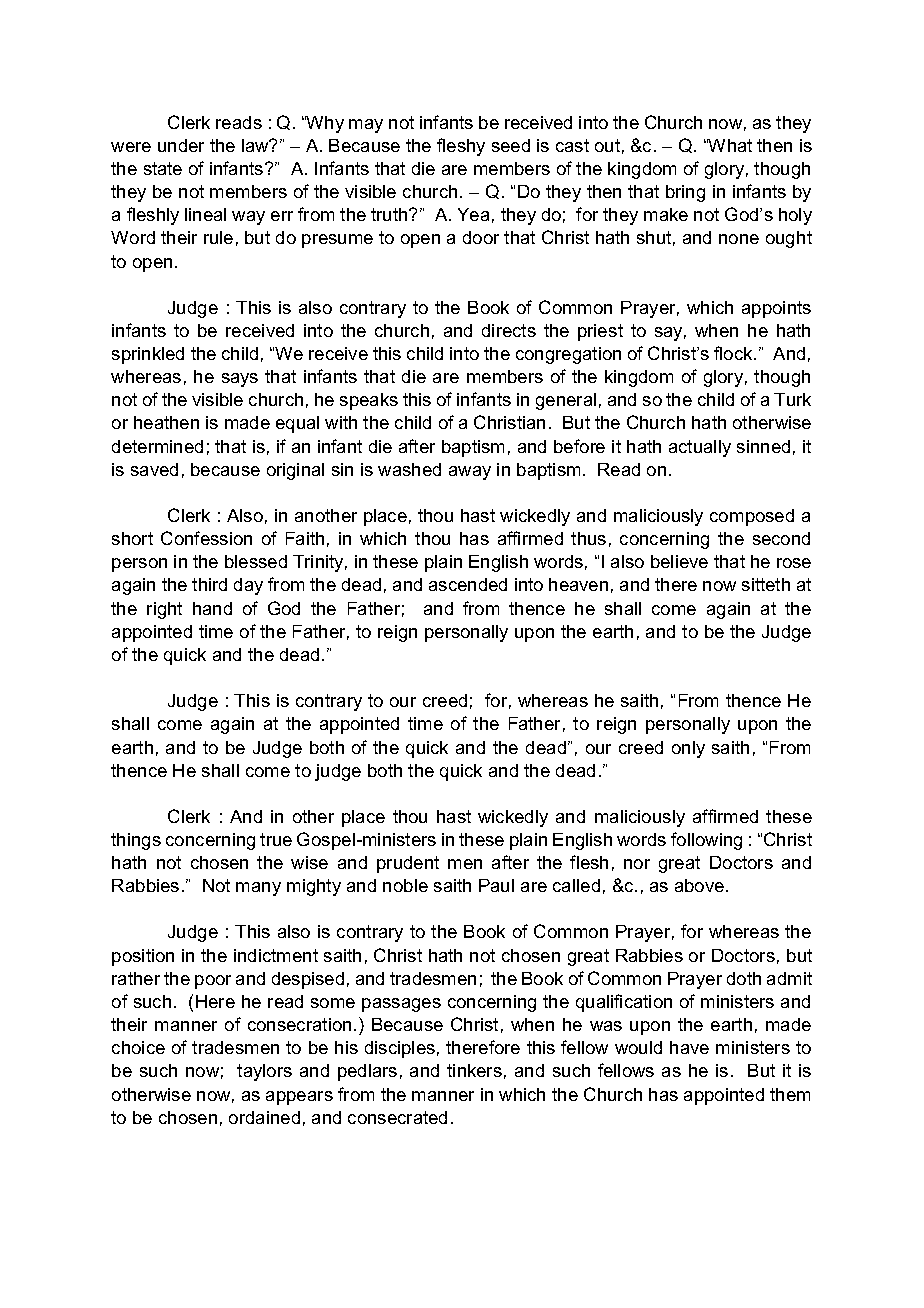 The width and height of the image is (924, 1308). What do you see at coordinates (496, 885) in the image?
I see `Paul` at bounding box center [496, 885].
